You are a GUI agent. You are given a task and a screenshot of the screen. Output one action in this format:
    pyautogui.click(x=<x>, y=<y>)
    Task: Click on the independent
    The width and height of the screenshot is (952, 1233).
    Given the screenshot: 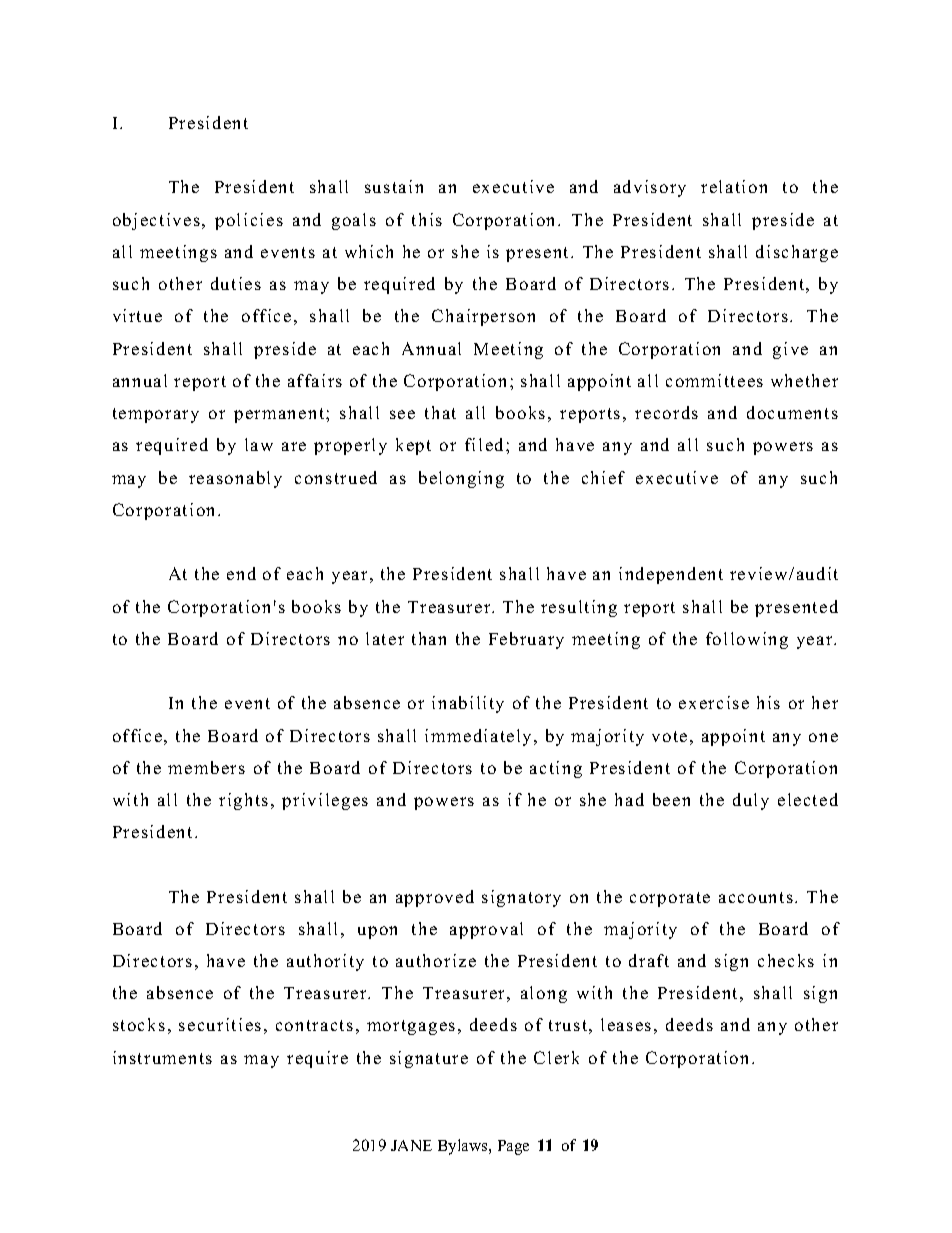 What is the action you would take?
    pyautogui.click(x=671, y=575)
